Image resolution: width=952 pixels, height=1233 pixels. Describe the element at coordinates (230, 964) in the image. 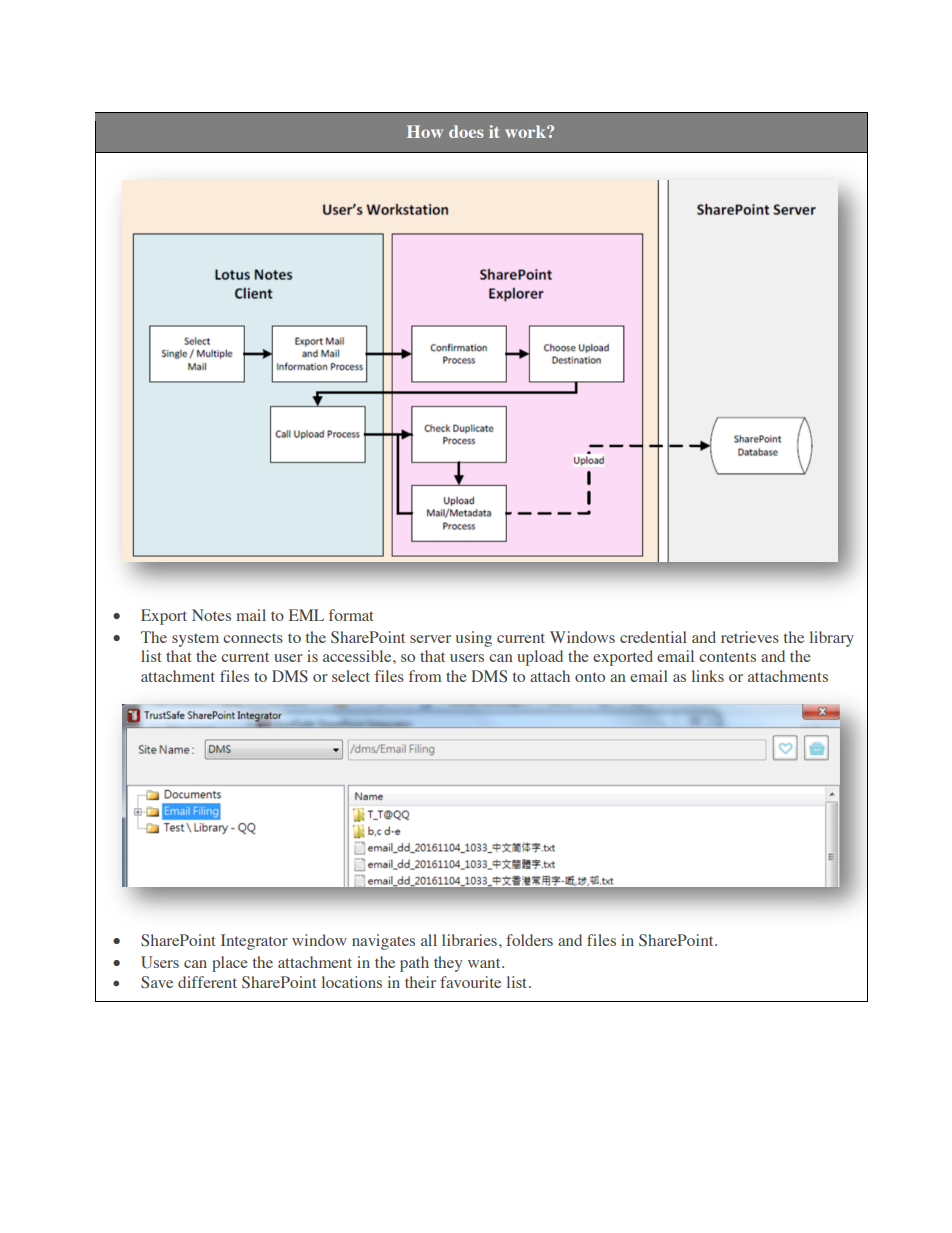

I see `place` at that location.
